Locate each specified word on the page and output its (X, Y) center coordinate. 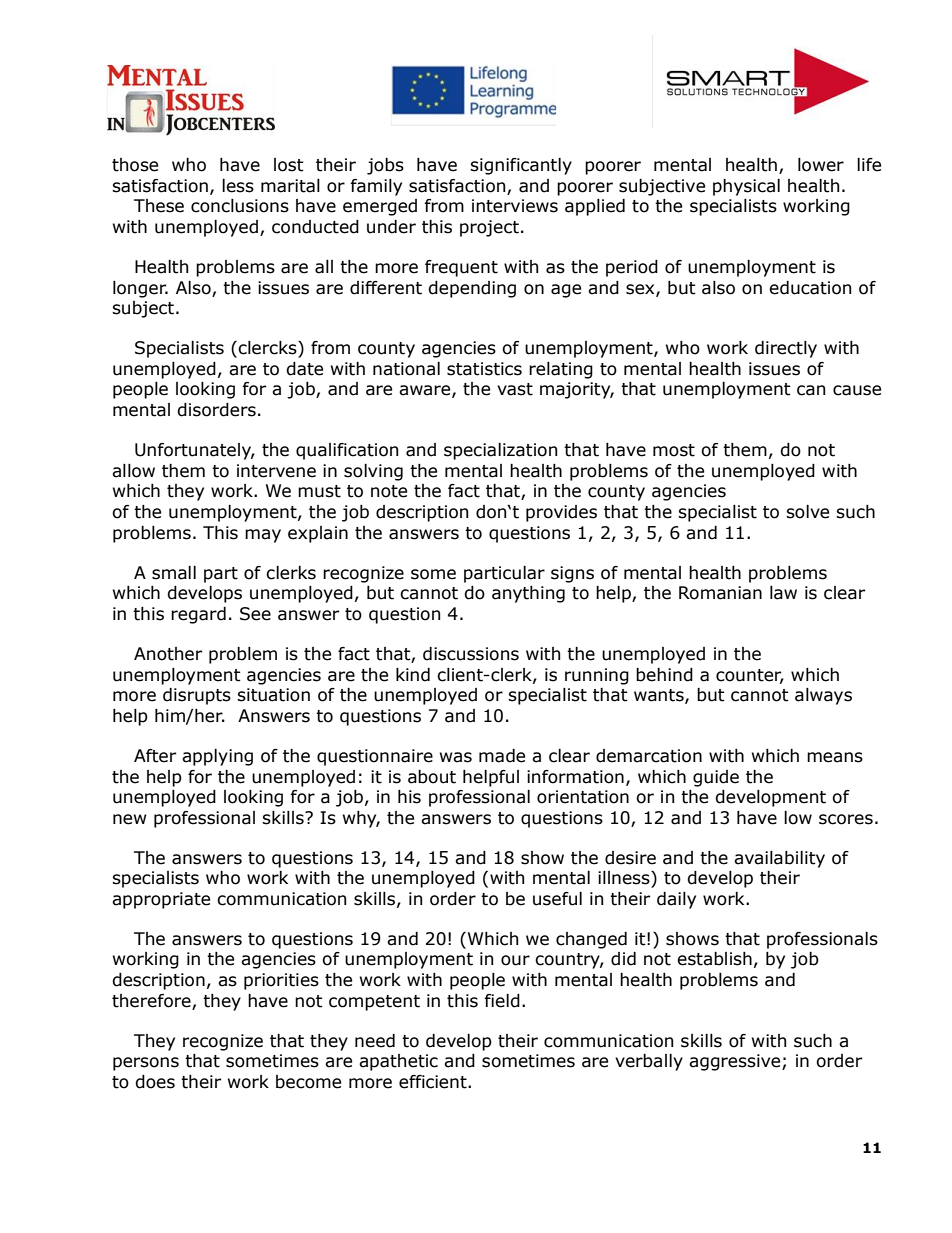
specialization (500, 451)
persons (146, 1064)
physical (746, 187)
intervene (276, 471)
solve (807, 512)
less (238, 186)
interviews (515, 206)
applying (217, 757)
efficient (434, 1082)
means (835, 757)
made (502, 756)
